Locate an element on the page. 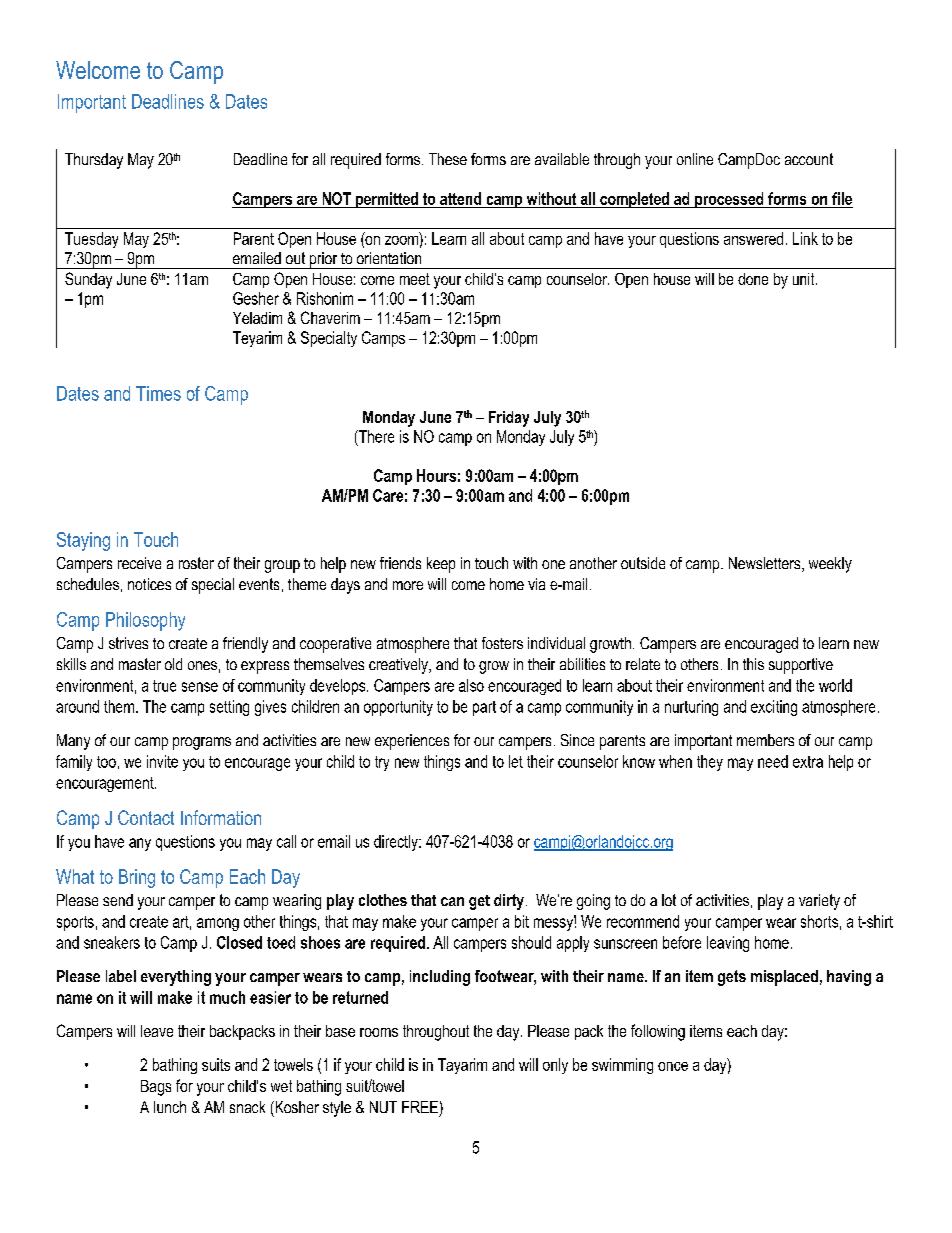 The height and width of the page is (1233, 952). Bags is located at coordinates (156, 1088).
